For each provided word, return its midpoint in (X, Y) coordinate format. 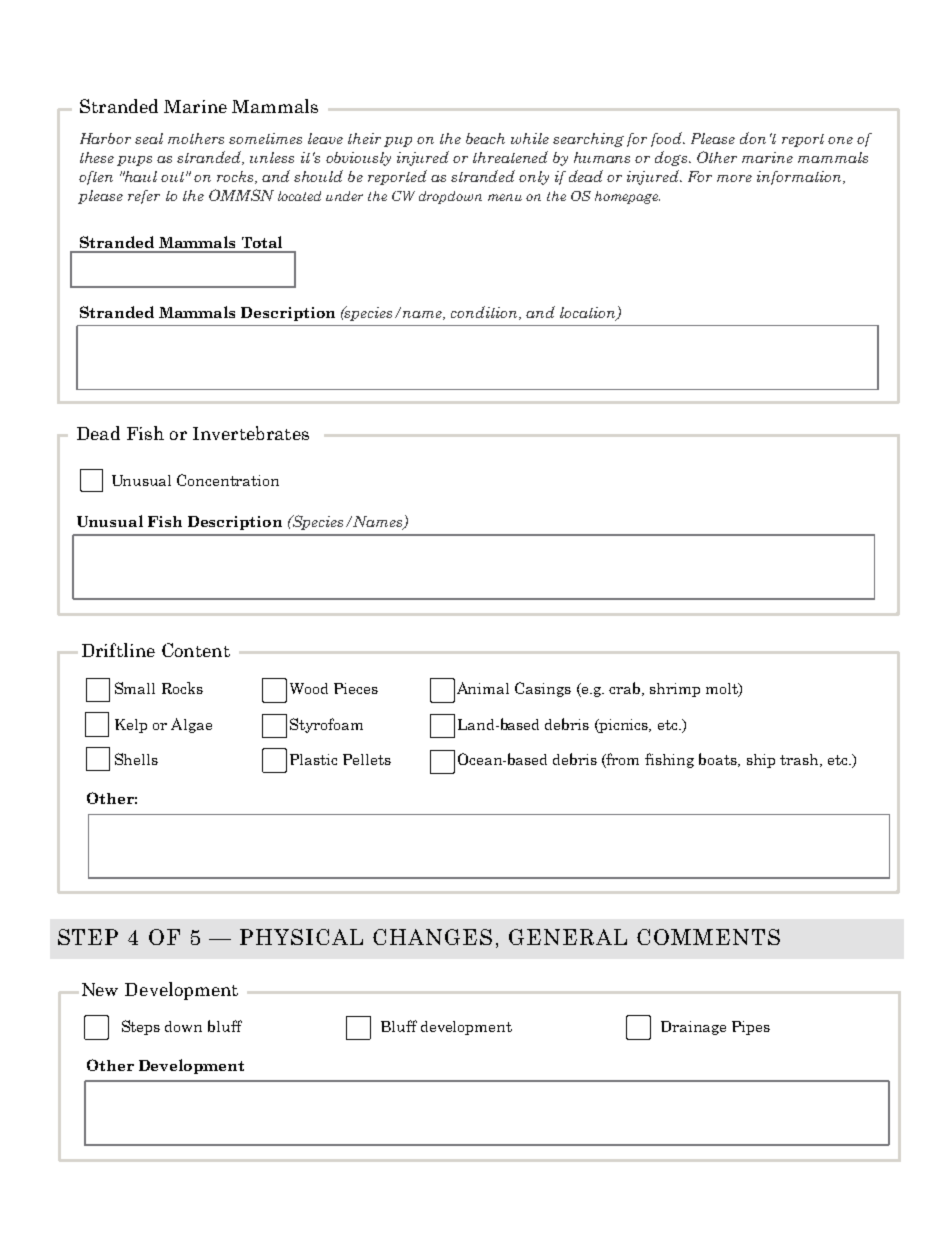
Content (196, 650)
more (734, 178)
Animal (483, 688)
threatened (510, 157)
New (100, 989)
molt (723, 690)
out (174, 177)
